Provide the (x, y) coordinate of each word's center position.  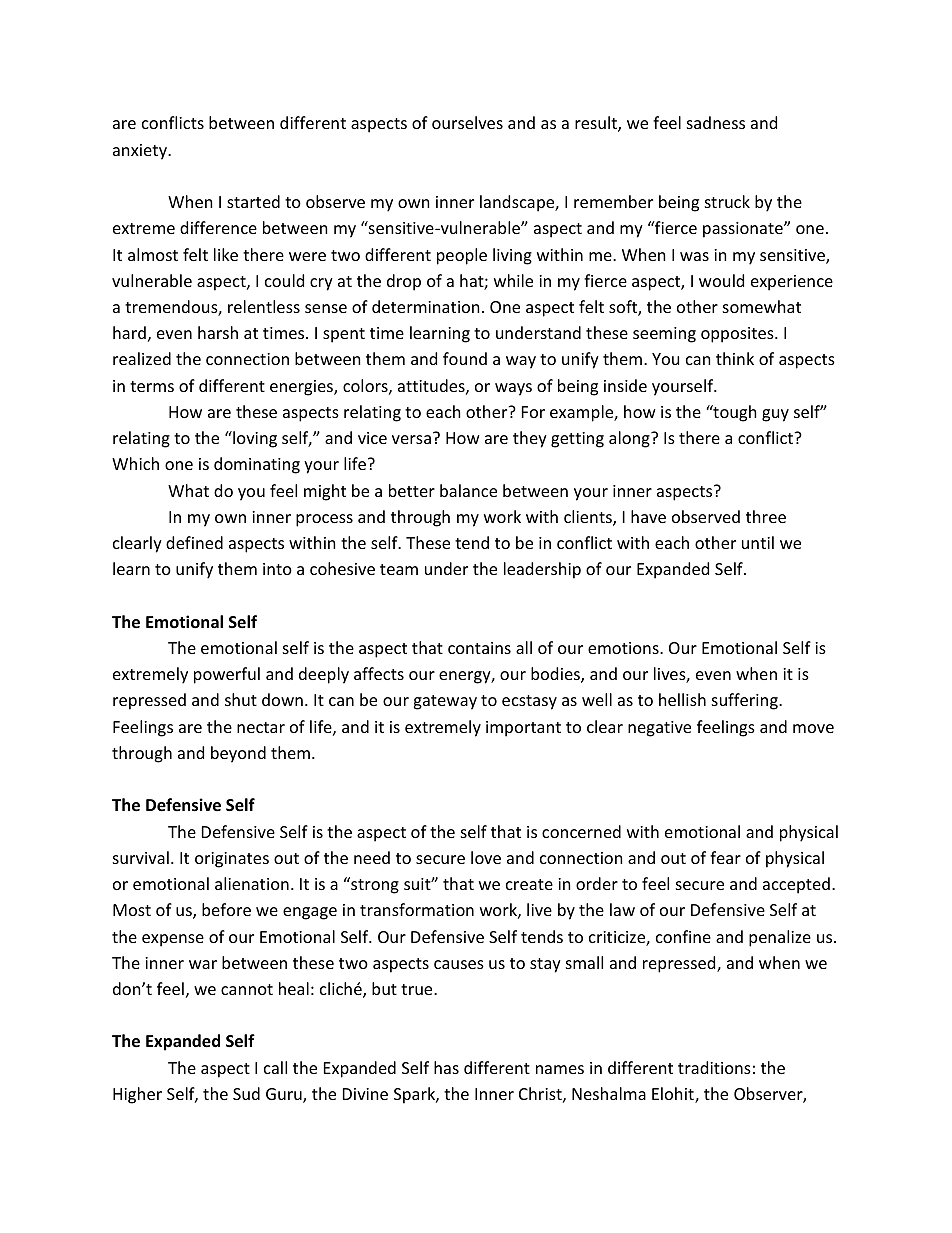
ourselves (467, 122)
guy (775, 415)
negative (659, 729)
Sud (246, 1093)
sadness (716, 122)
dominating (257, 465)
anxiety (141, 152)
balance (468, 490)
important (523, 729)
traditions (714, 1067)
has (446, 1067)
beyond (238, 754)
